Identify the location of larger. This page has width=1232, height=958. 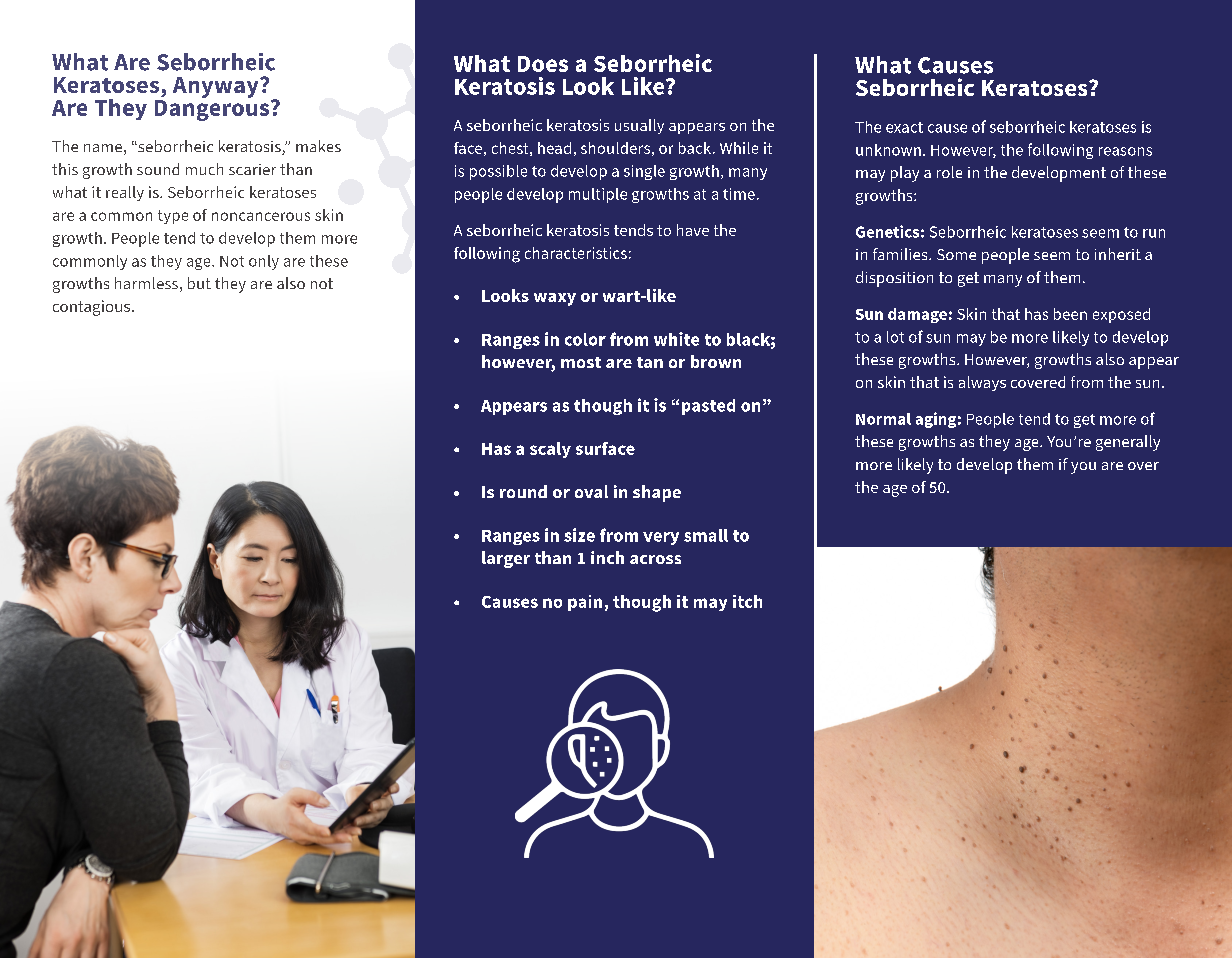
(506, 559).
